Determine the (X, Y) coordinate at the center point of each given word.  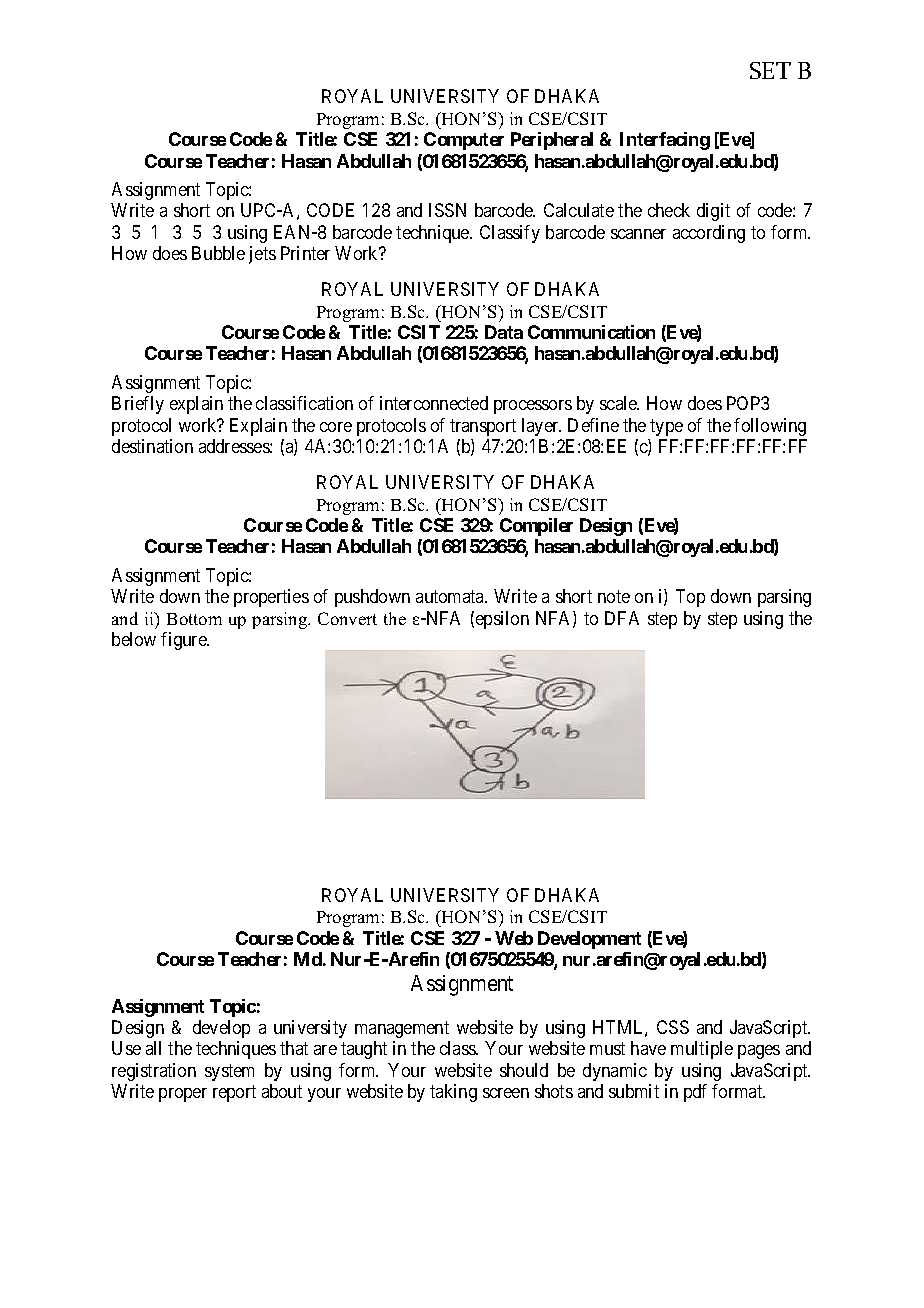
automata (451, 597)
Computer (464, 141)
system (229, 1072)
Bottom (194, 619)
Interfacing (665, 141)
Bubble (218, 253)
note (614, 597)
